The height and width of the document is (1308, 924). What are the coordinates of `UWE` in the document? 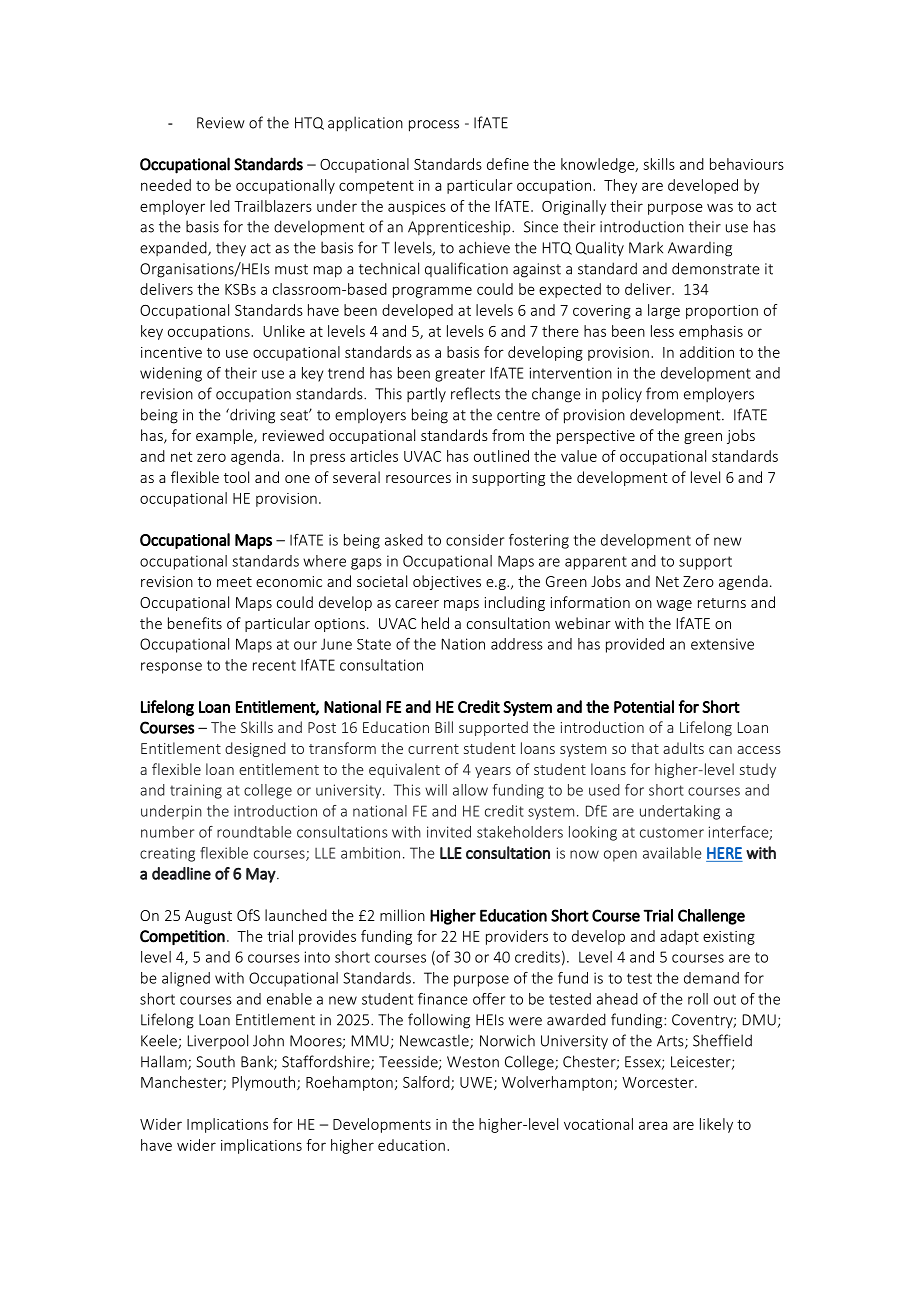 It's located at (477, 1083).
